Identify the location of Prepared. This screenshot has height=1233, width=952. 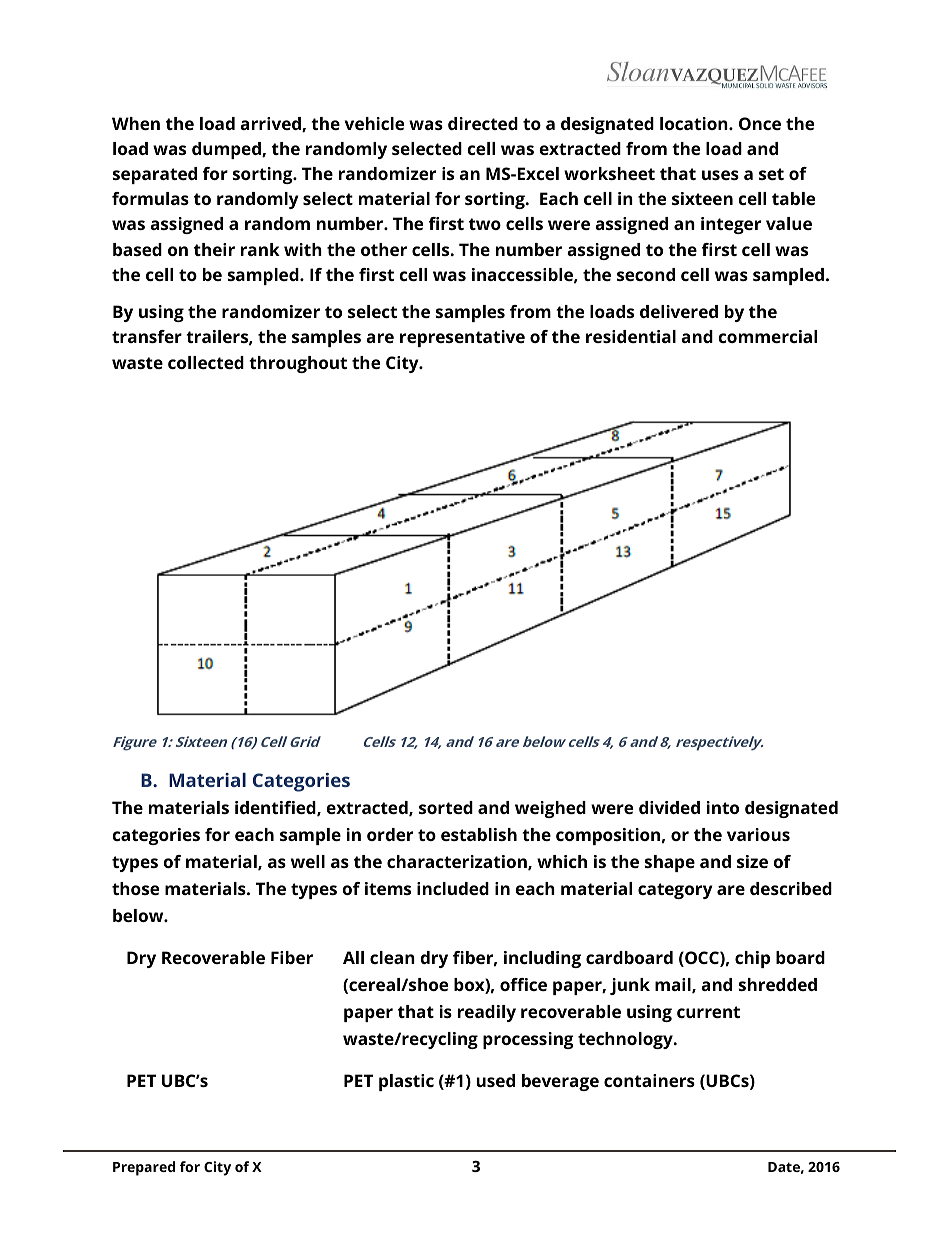
(144, 1168).
